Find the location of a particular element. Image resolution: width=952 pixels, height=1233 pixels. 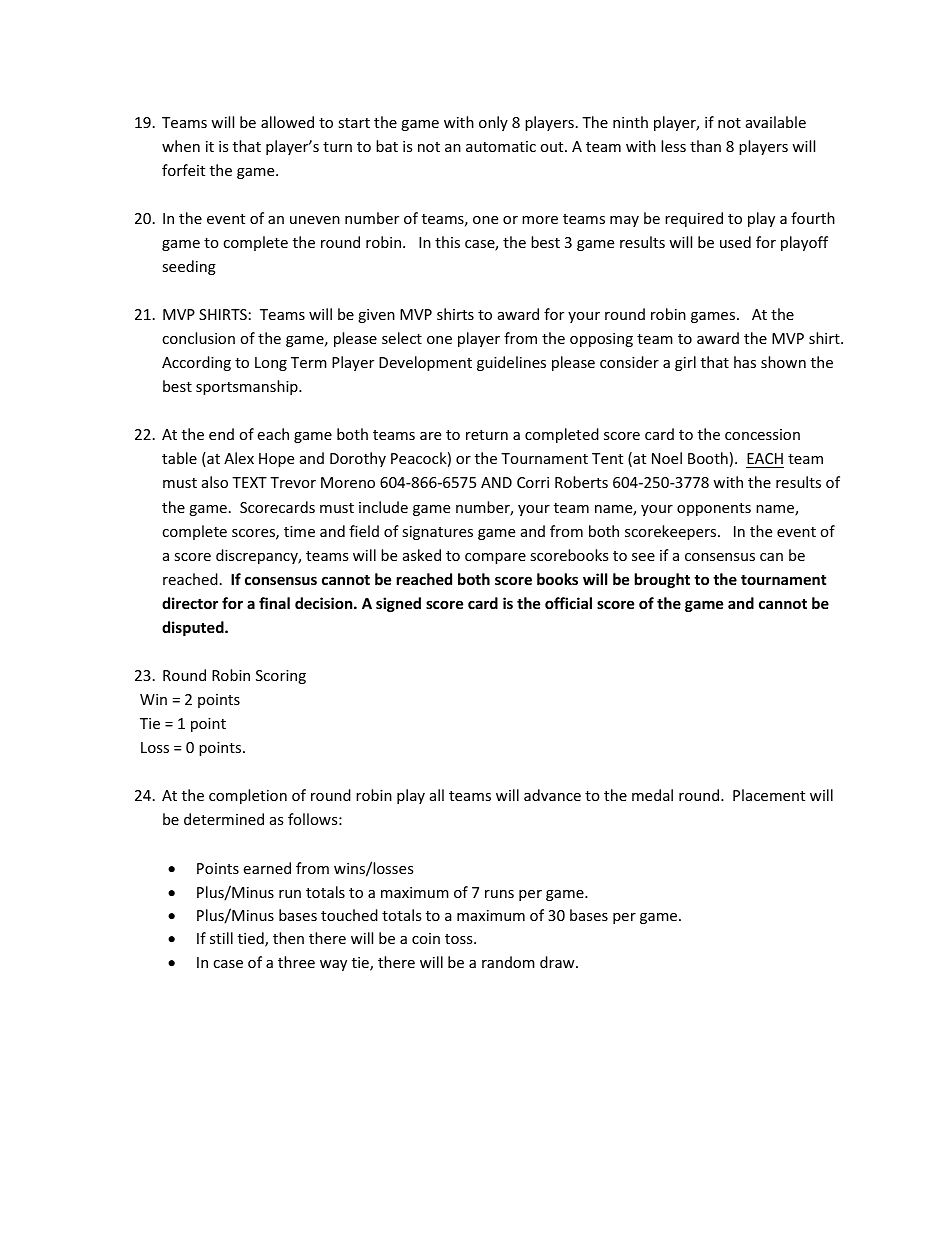

sportsmanship is located at coordinates (248, 387).
